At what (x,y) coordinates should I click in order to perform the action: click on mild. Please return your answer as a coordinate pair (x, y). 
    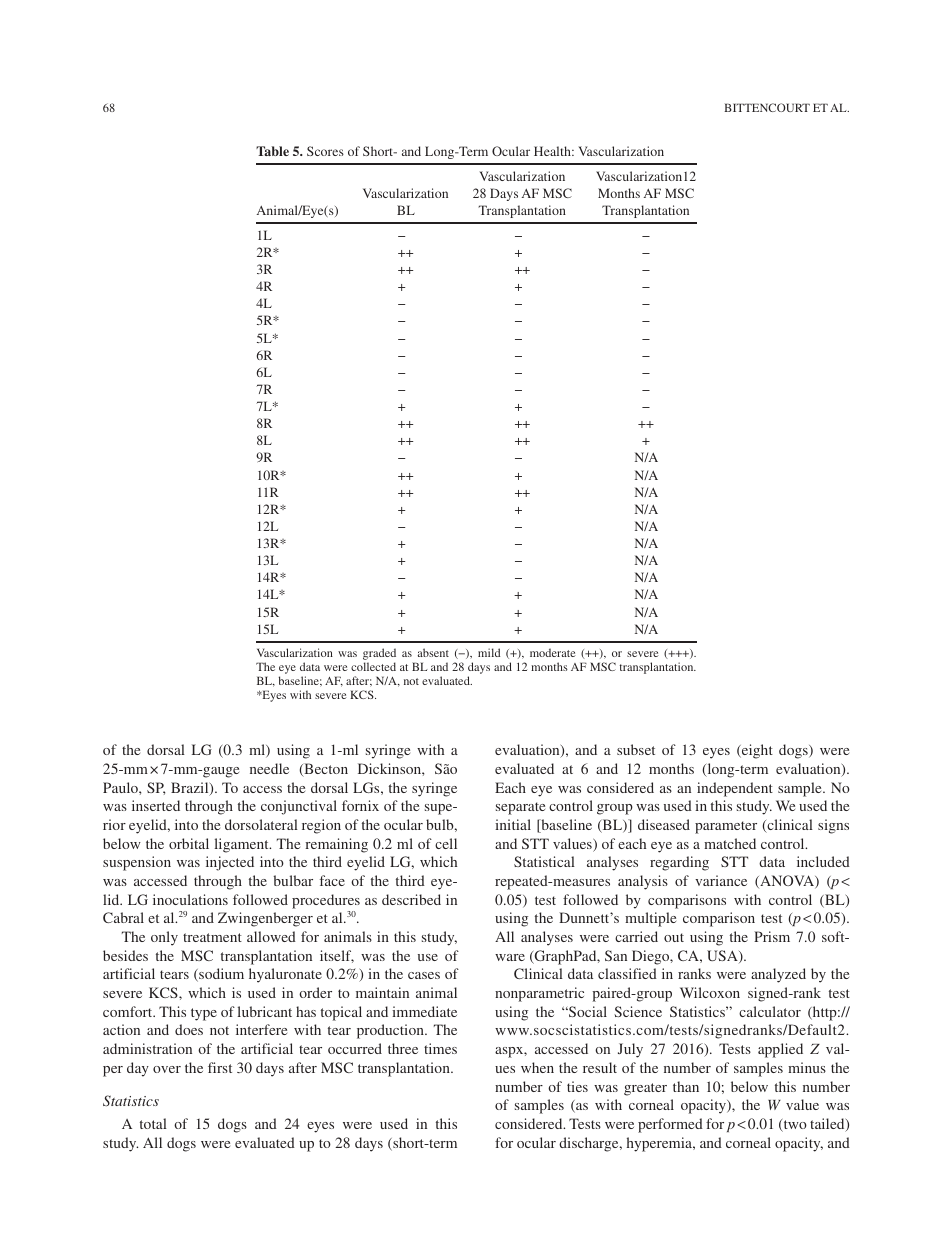
    Looking at the image, I should click on (489, 652).
